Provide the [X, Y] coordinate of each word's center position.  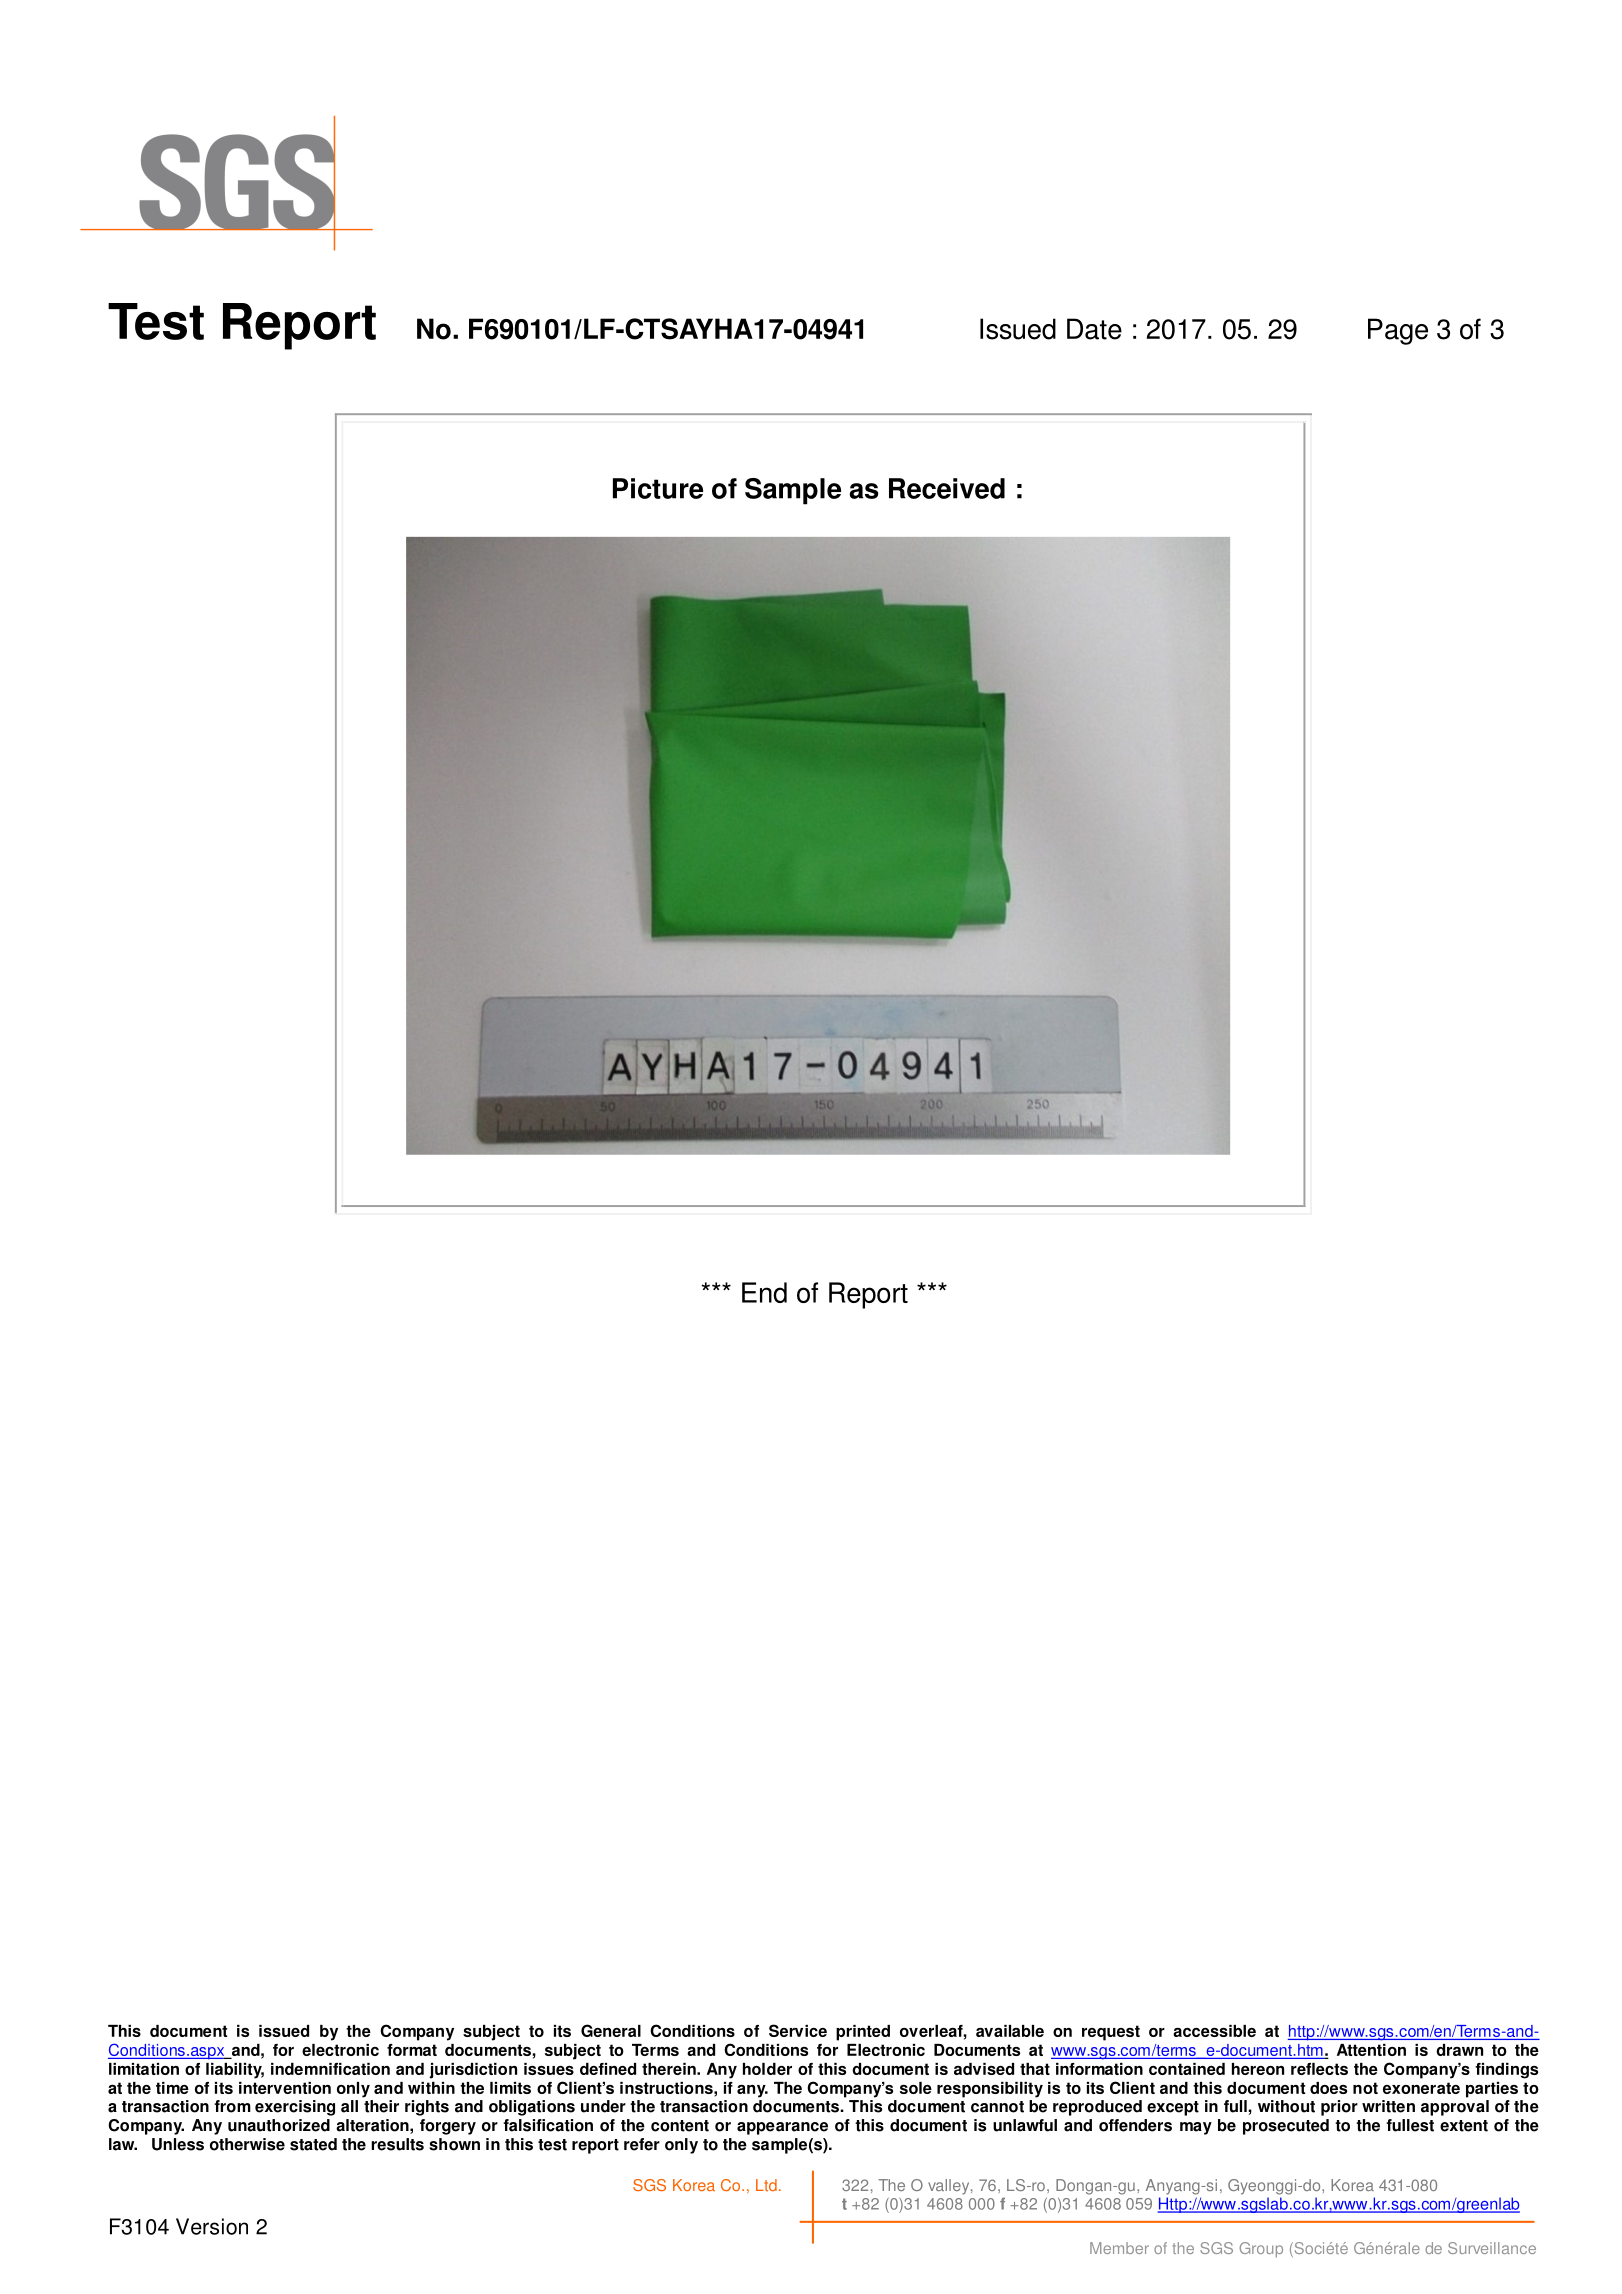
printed [863, 2033]
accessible [1214, 2031]
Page [1398, 331]
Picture [658, 488]
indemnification [330, 2069]
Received [947, 488]
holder [767, 2069]
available [1010, 2031]
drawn [1459, 2050]
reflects [1319, 2069]
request [1111, 2033]
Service [798, 2030]
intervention [285, 2088]
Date [1094, 329]
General [611, 2030]
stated [313, 2144]
